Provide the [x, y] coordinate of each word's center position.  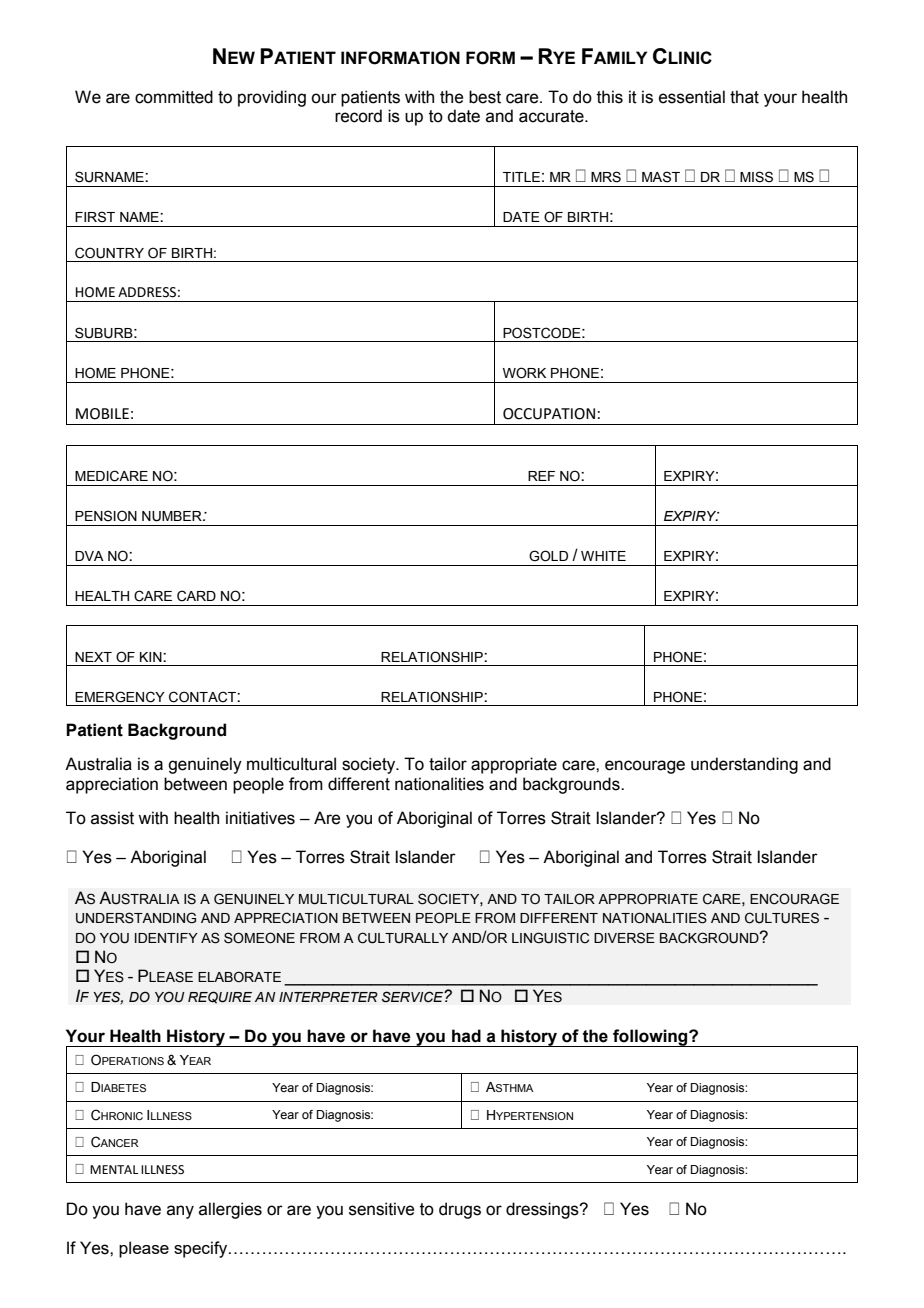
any [180, 1212]
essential [692, 97]
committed [174, 97]
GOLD [548, 556]
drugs [460, 1210]
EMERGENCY [120, 697]
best [485, 97]
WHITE [603, 556]
